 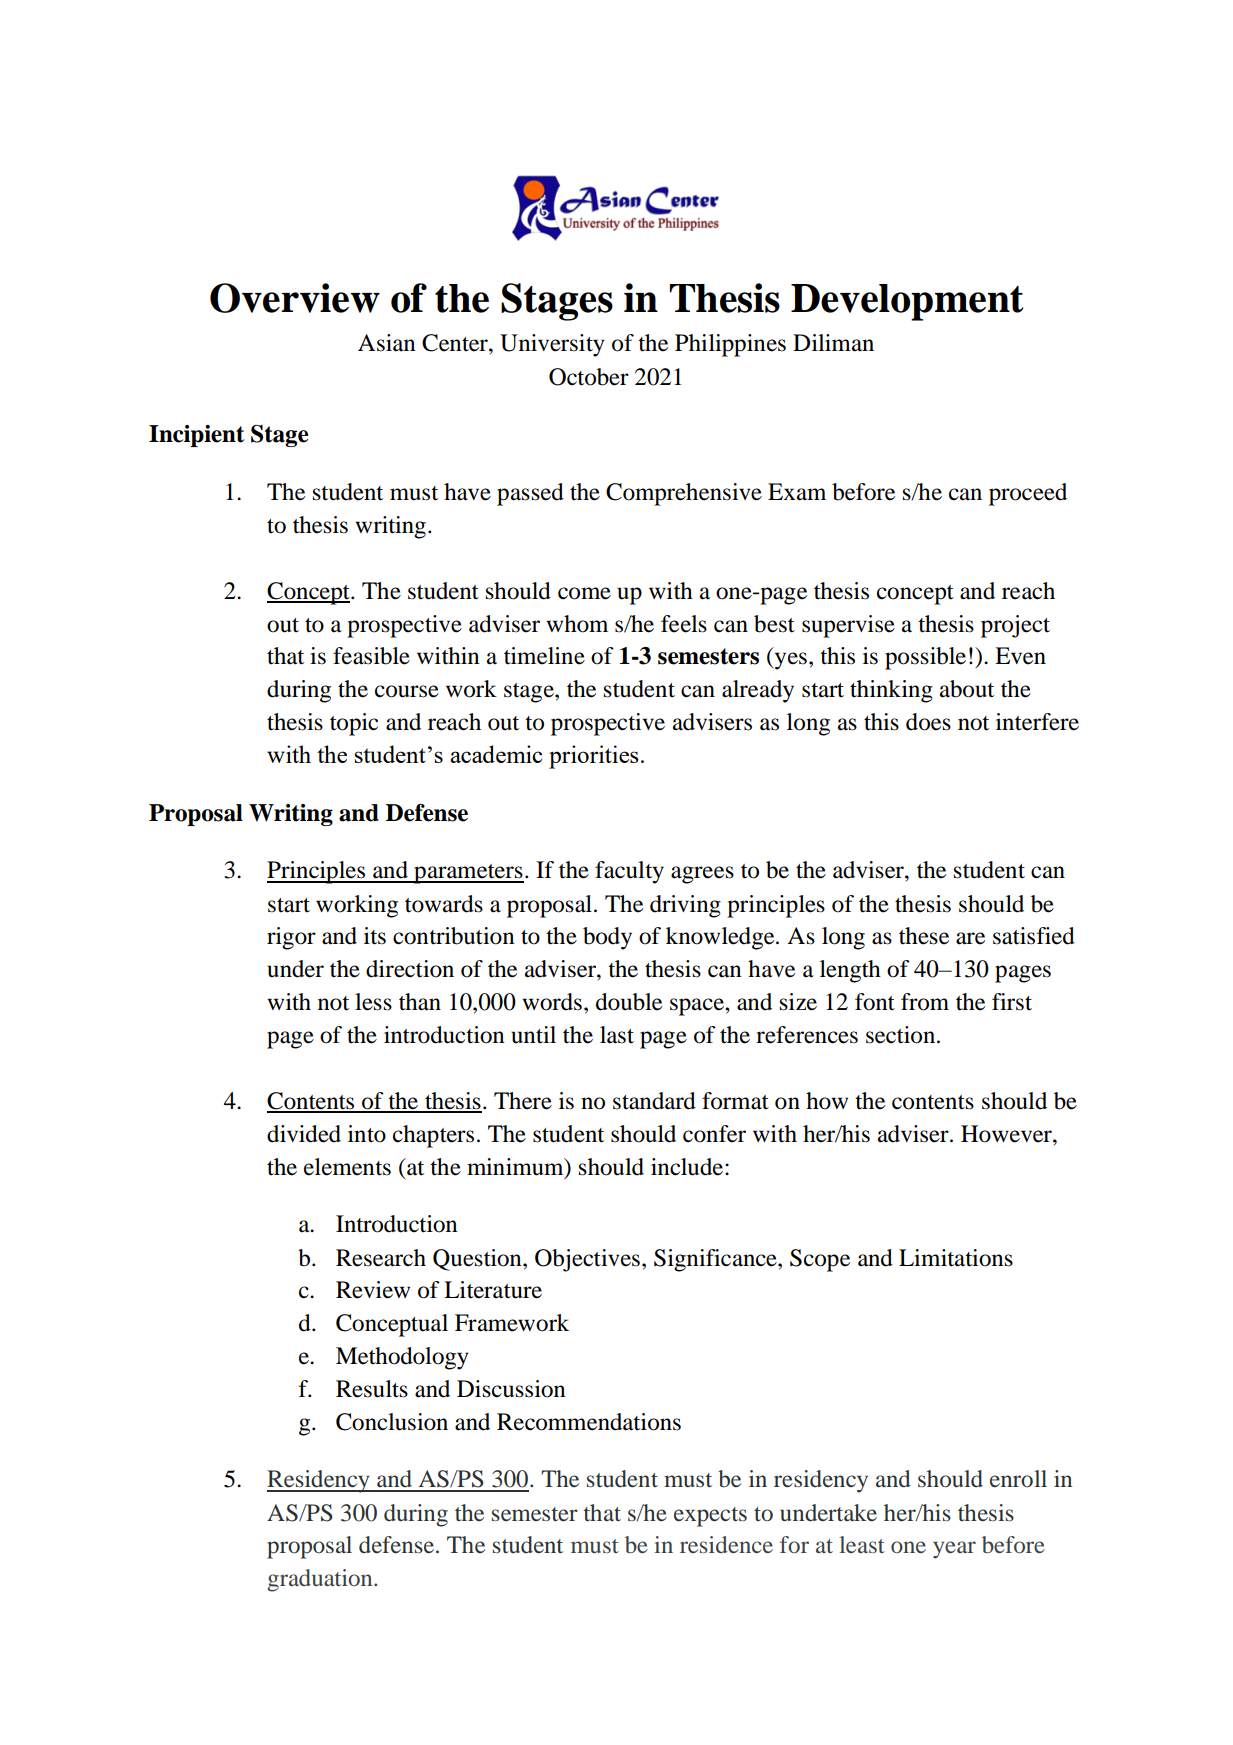 I want to click on possible, so click(x=925, y=658).
